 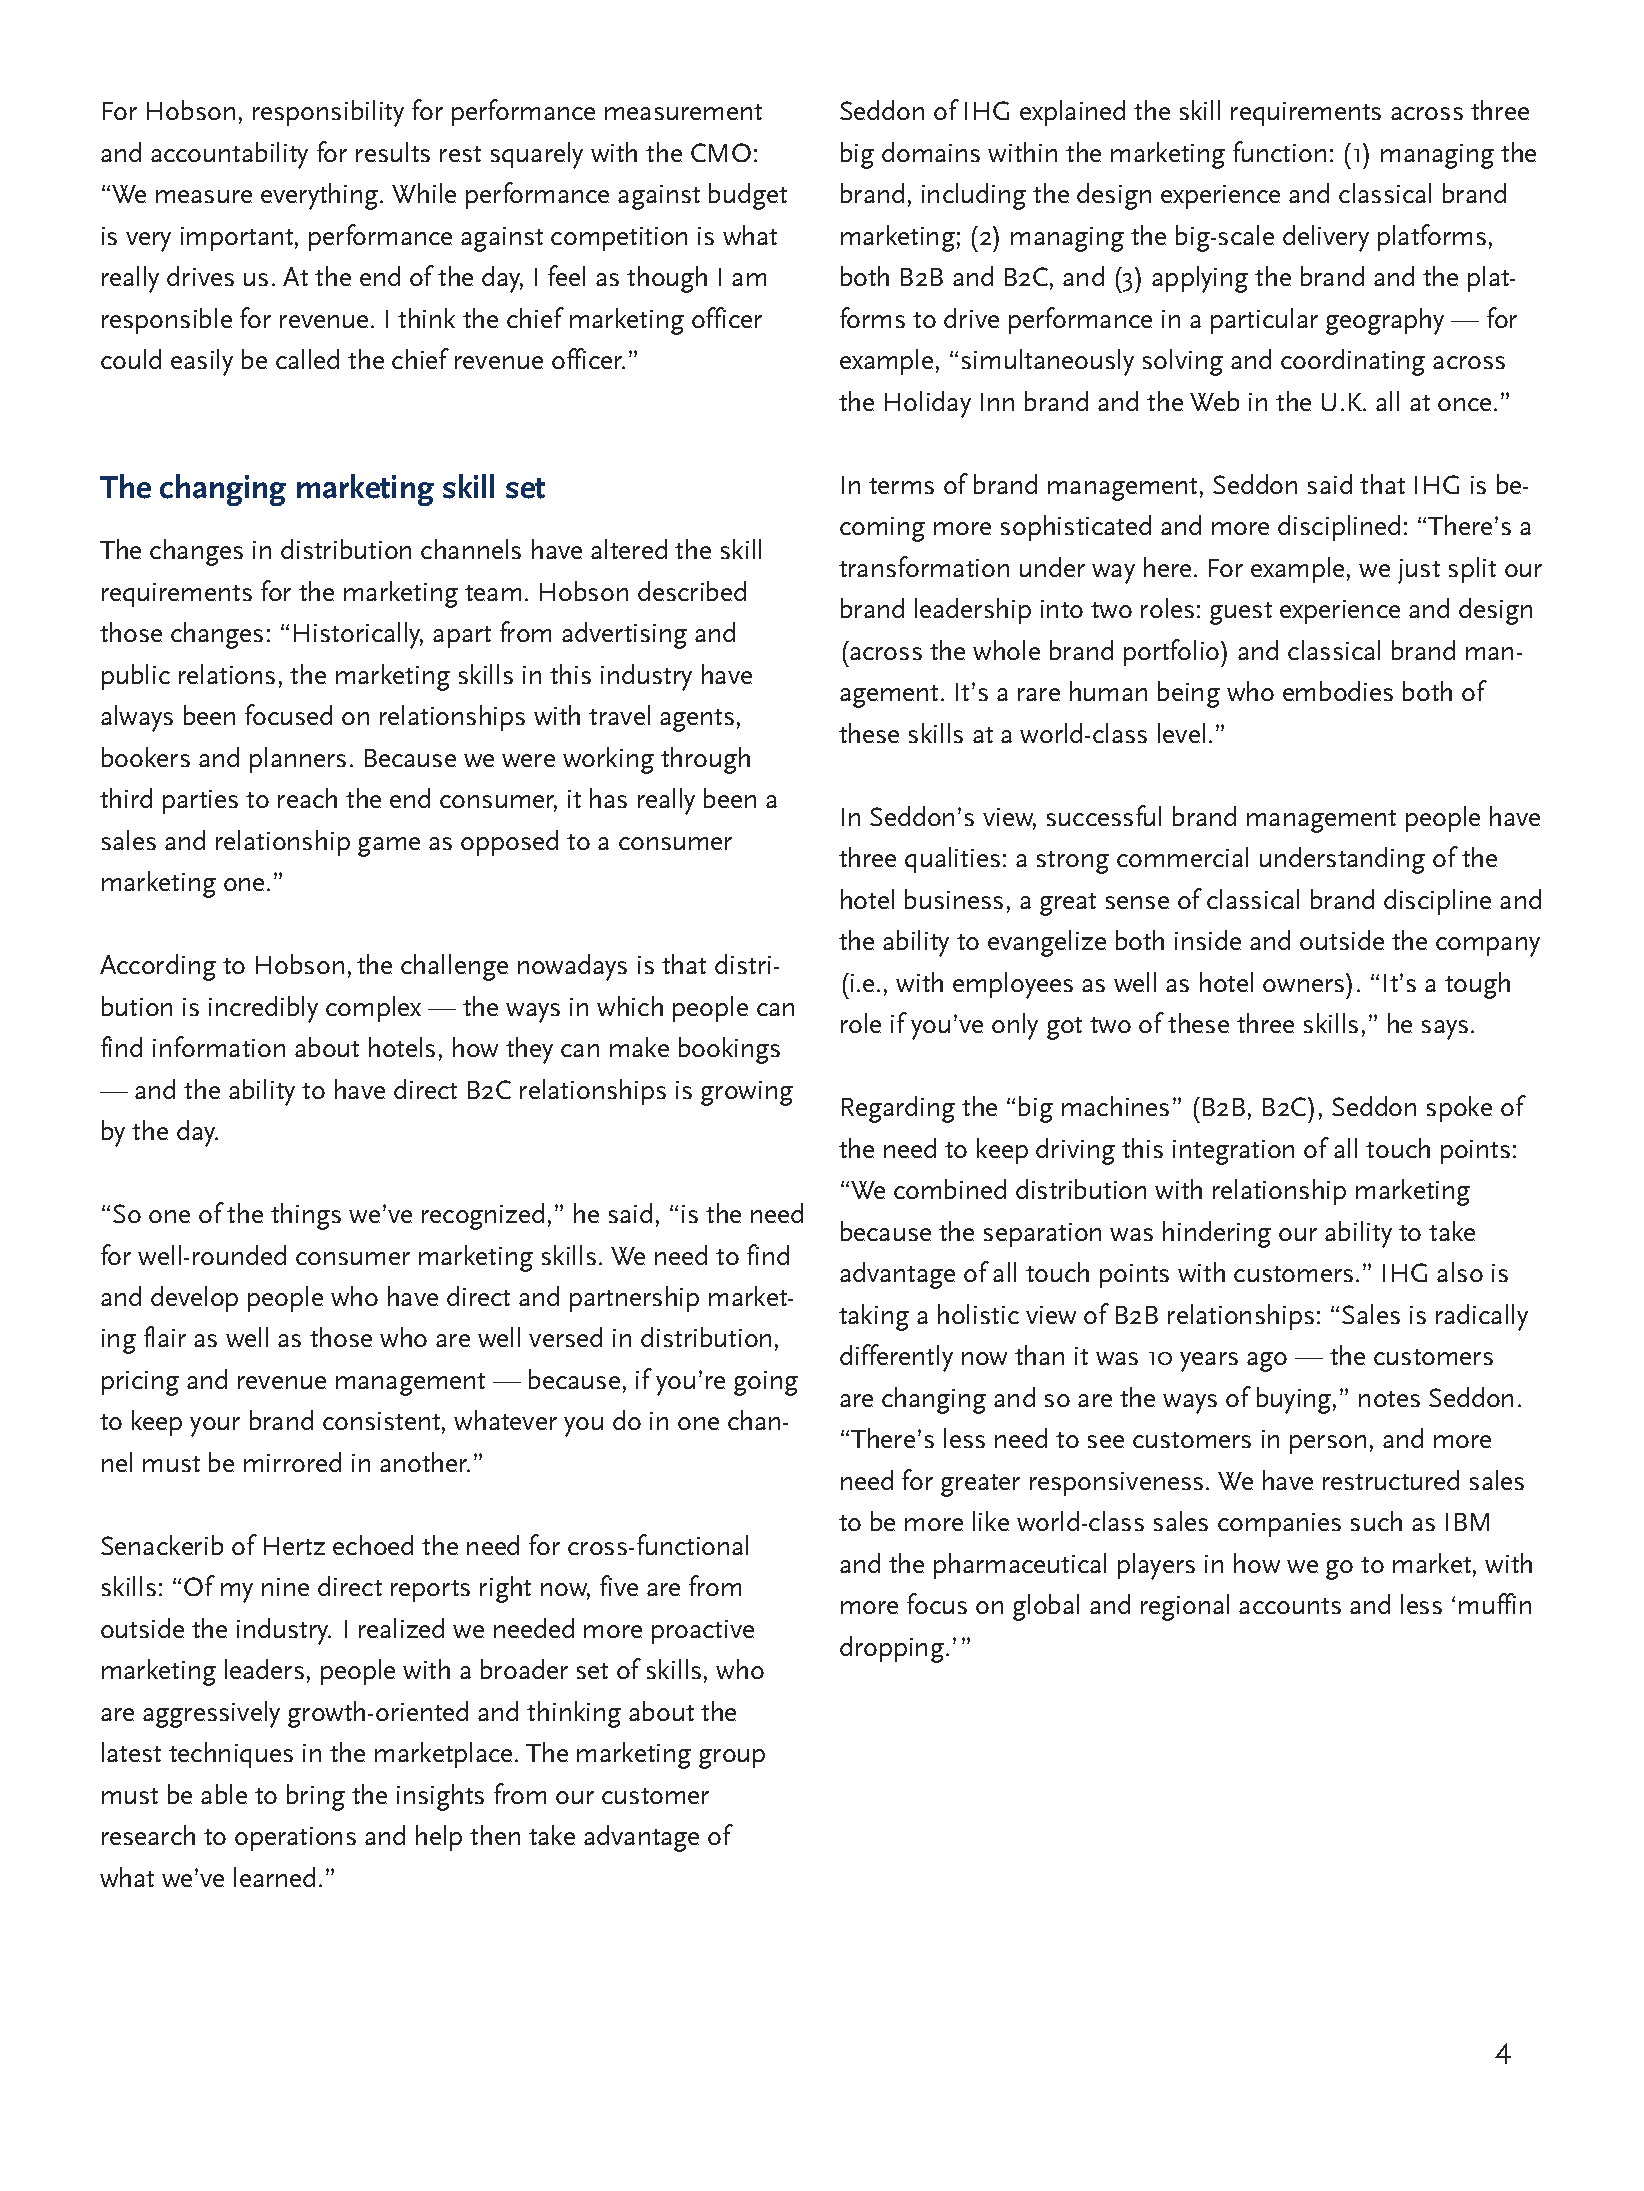 What do you see at coordinates (298, 760) in the screenshot?
I see `planners` at bounding box center [298, 760].
